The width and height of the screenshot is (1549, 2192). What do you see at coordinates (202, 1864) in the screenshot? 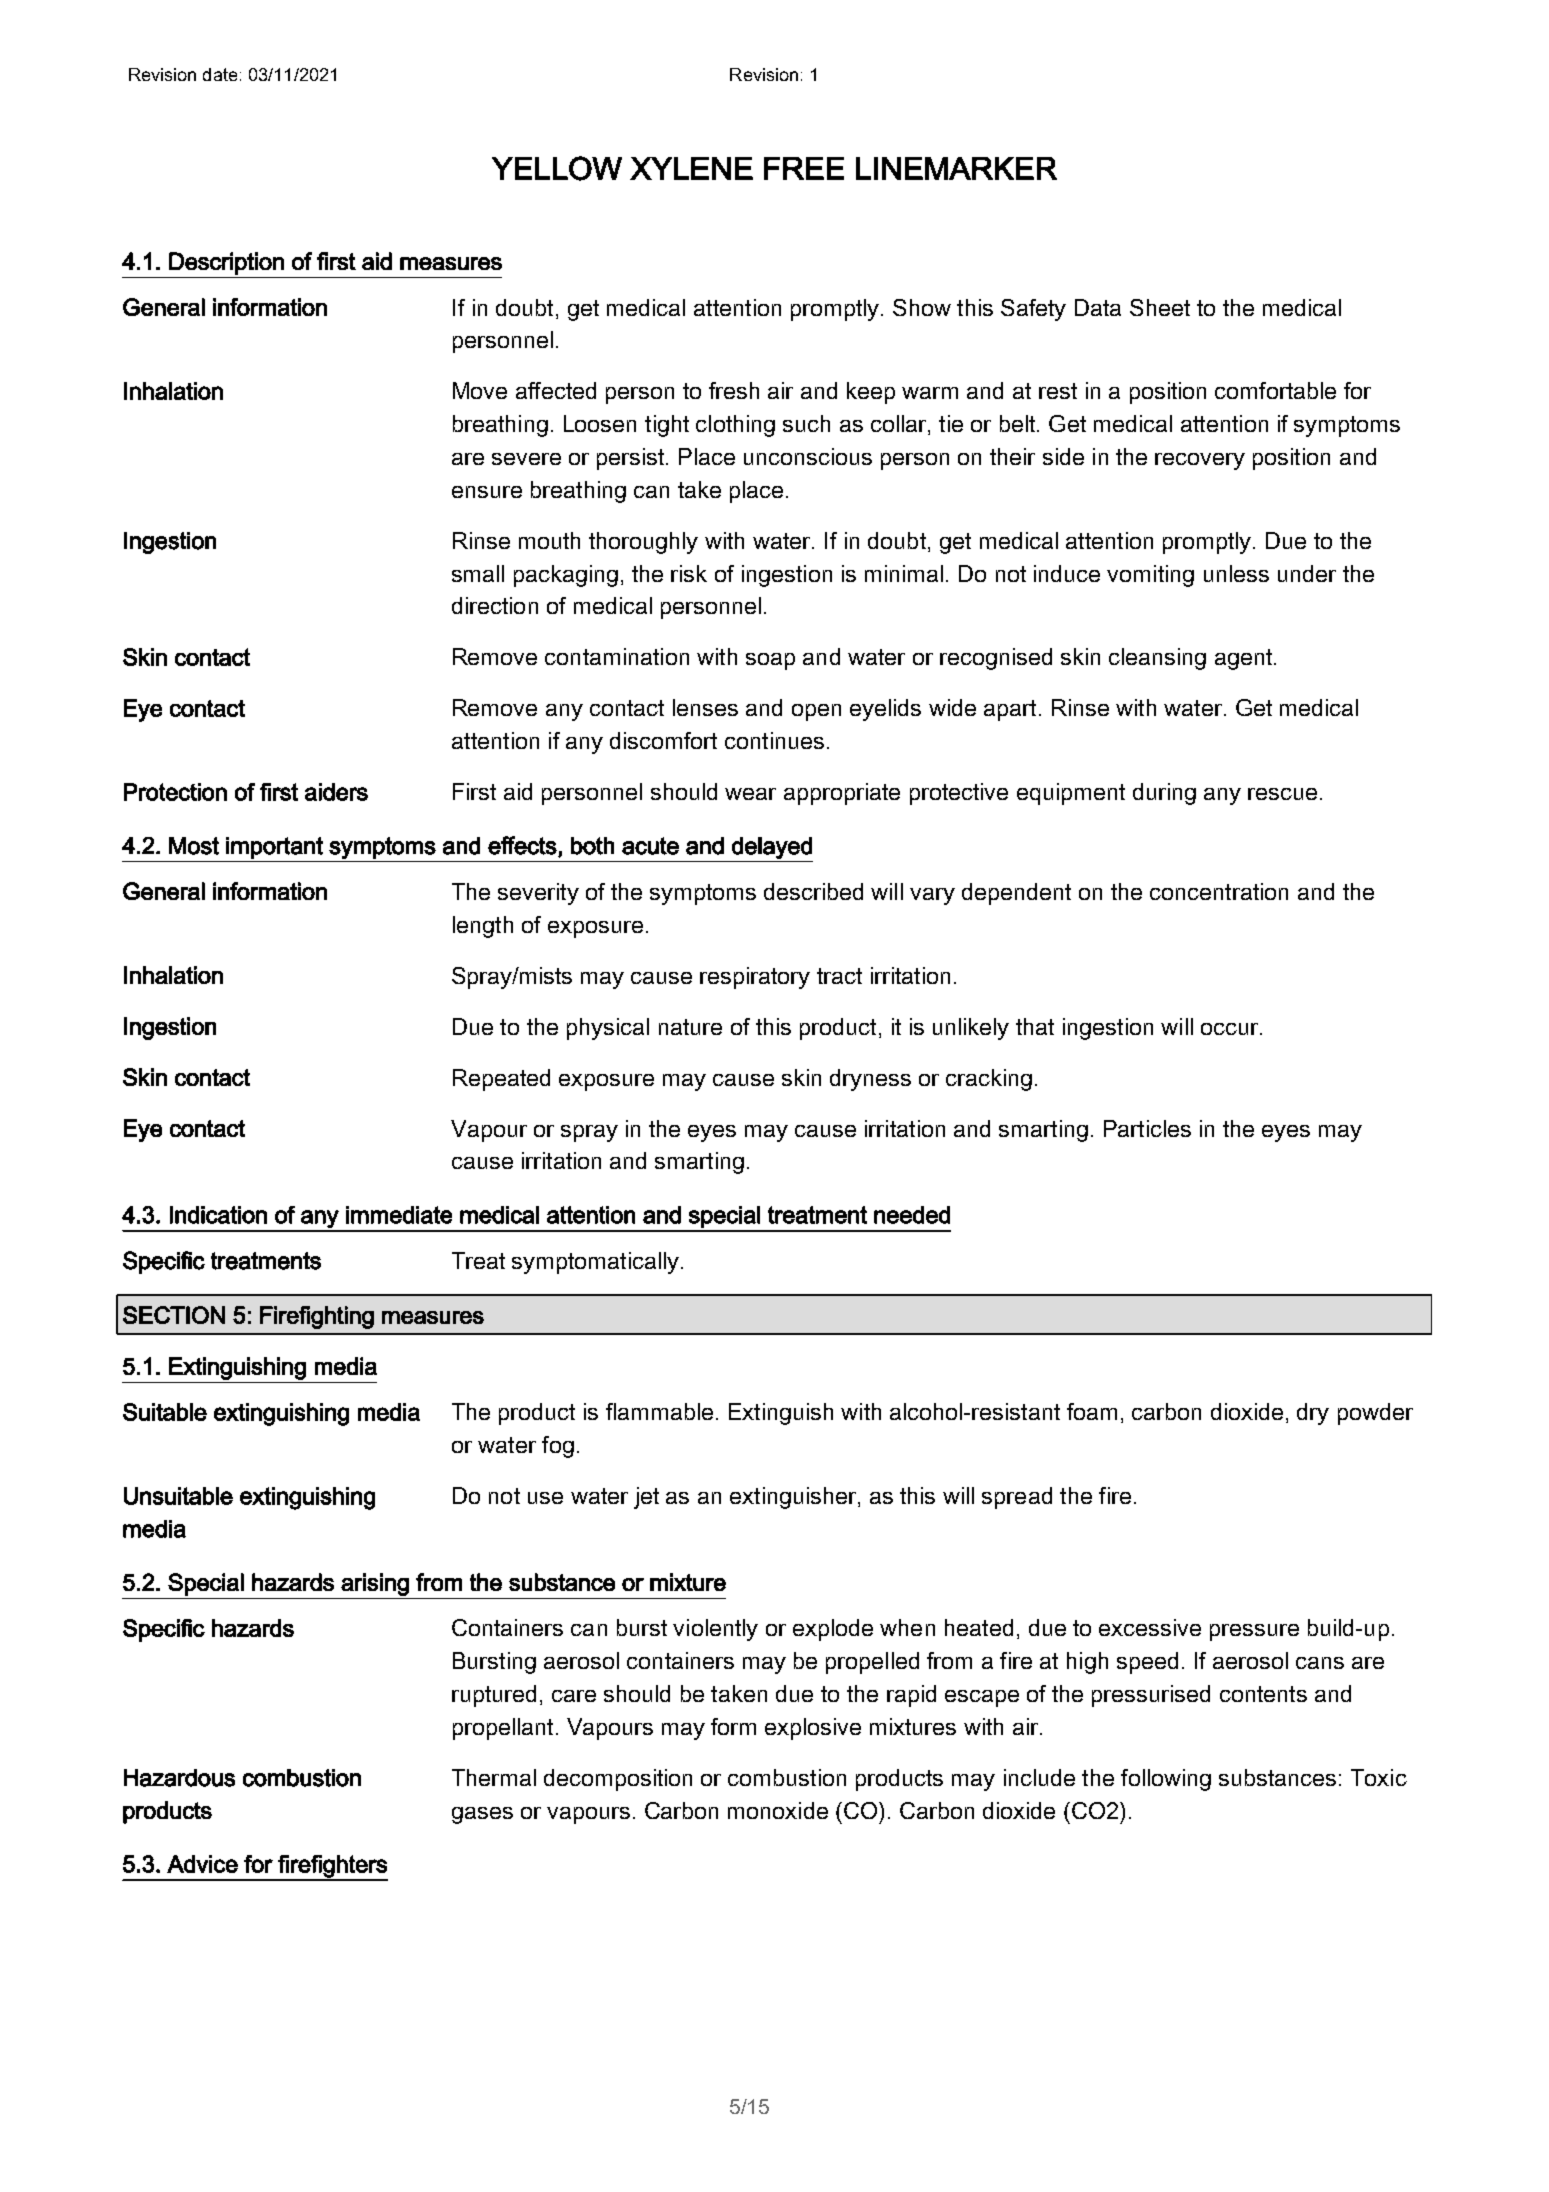
I see `Advice` at bounding box center [202, 1864].
